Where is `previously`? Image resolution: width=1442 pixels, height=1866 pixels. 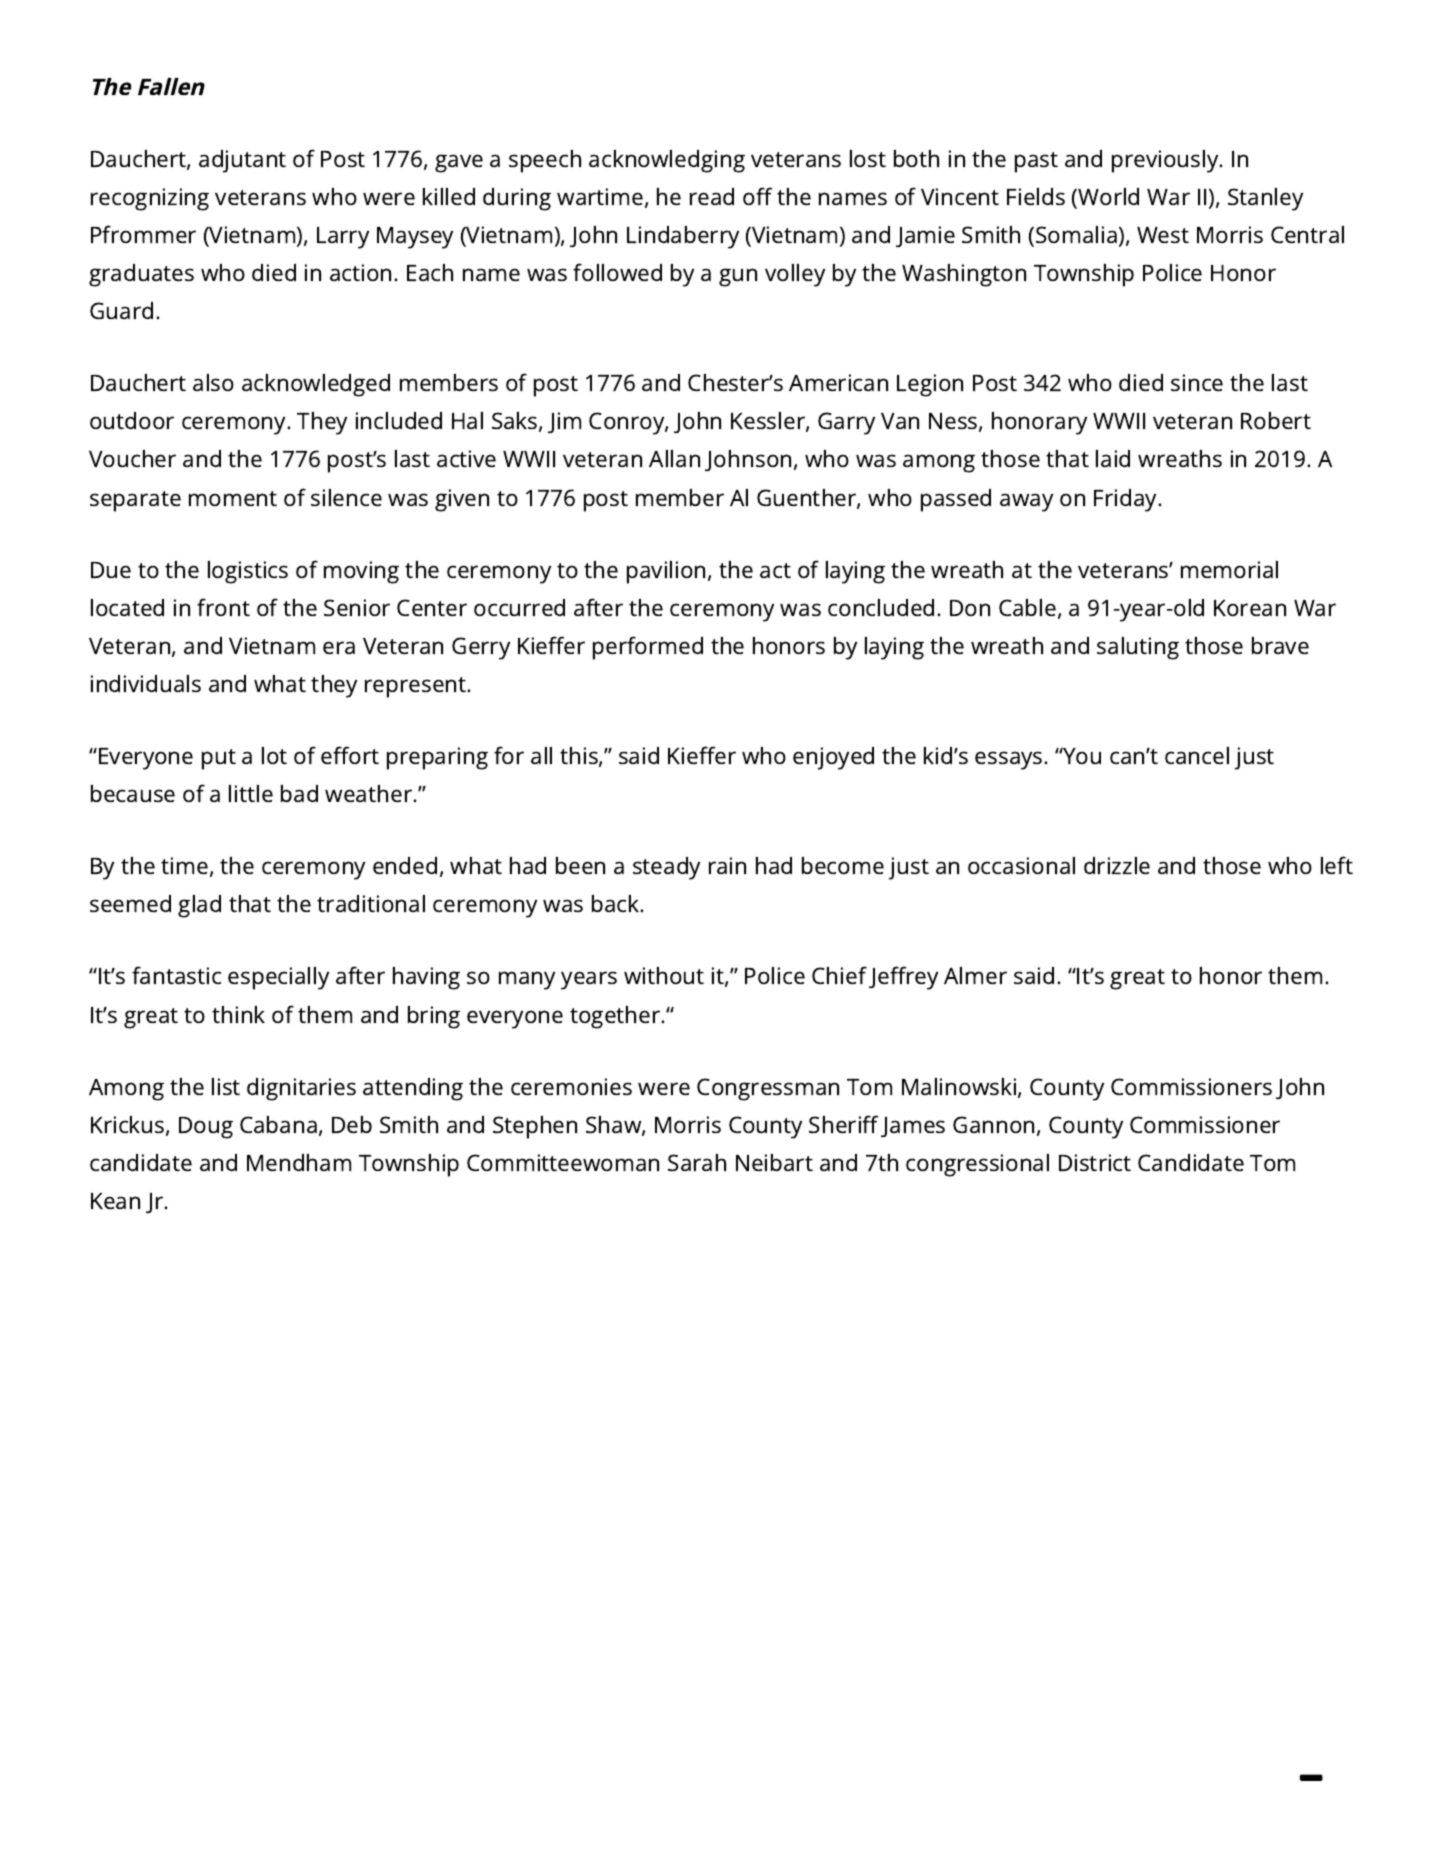
previously is located at coordinates (1166, 161).
